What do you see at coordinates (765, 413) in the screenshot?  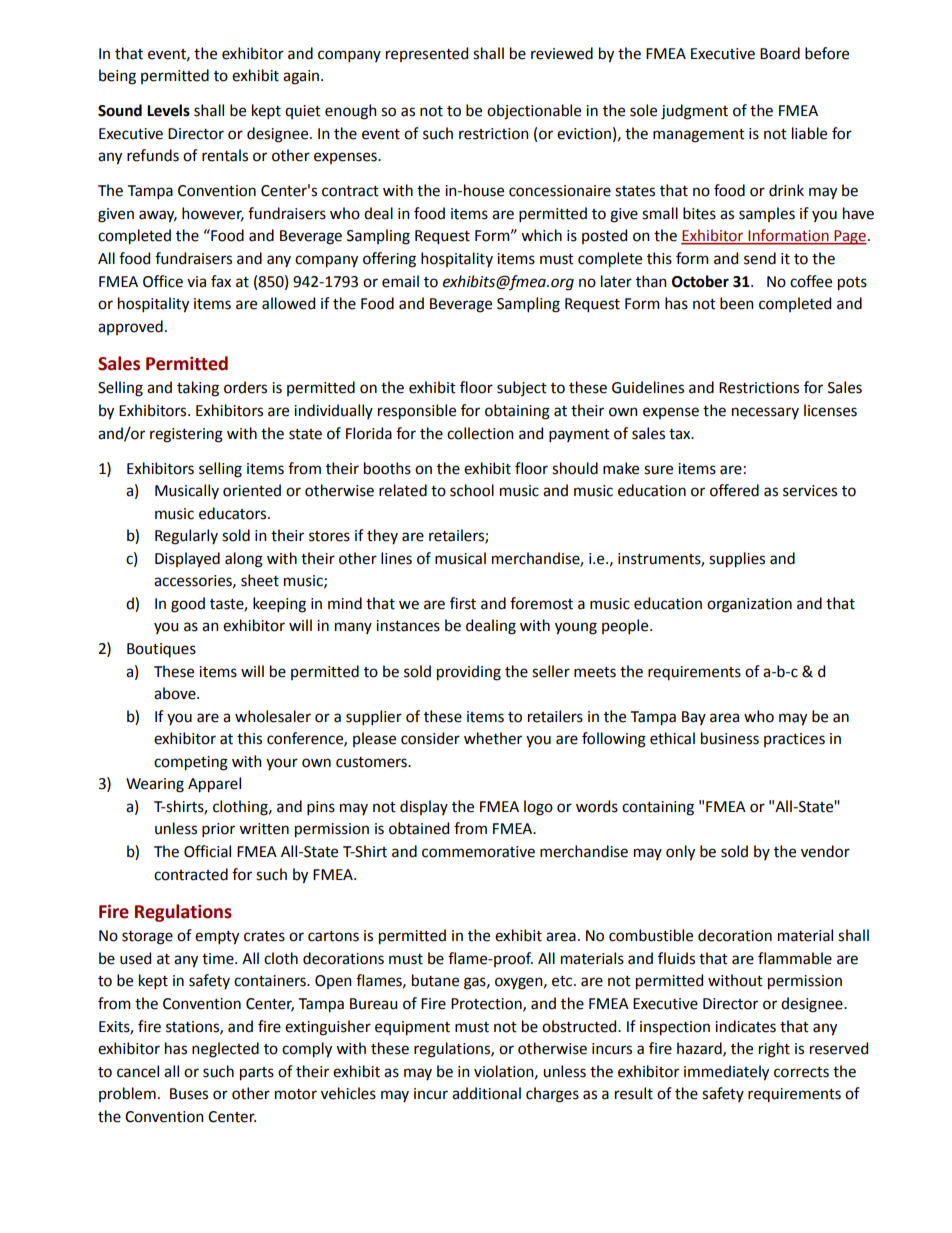 I see `necessary` at bounding box center [765, 413].
